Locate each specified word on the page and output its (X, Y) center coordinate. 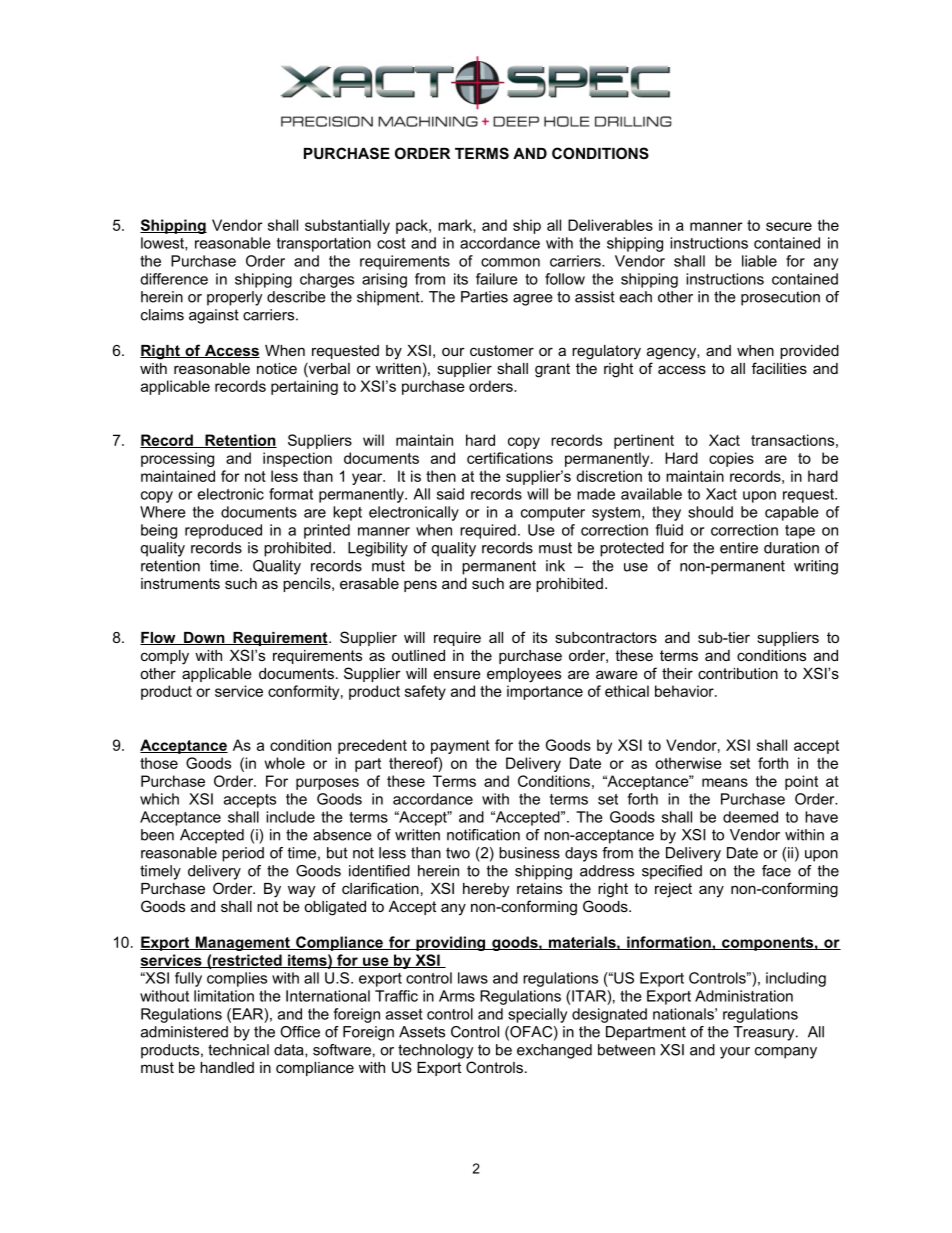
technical (238, 1050)
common (510, 262)
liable (759, 261)
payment (460, 747)
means (725, 782)
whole (284, 763)
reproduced (223, 531)
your (735, 1053)
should (710, 512)
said (450, 494)
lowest (163, 244)
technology (436, 1051)
